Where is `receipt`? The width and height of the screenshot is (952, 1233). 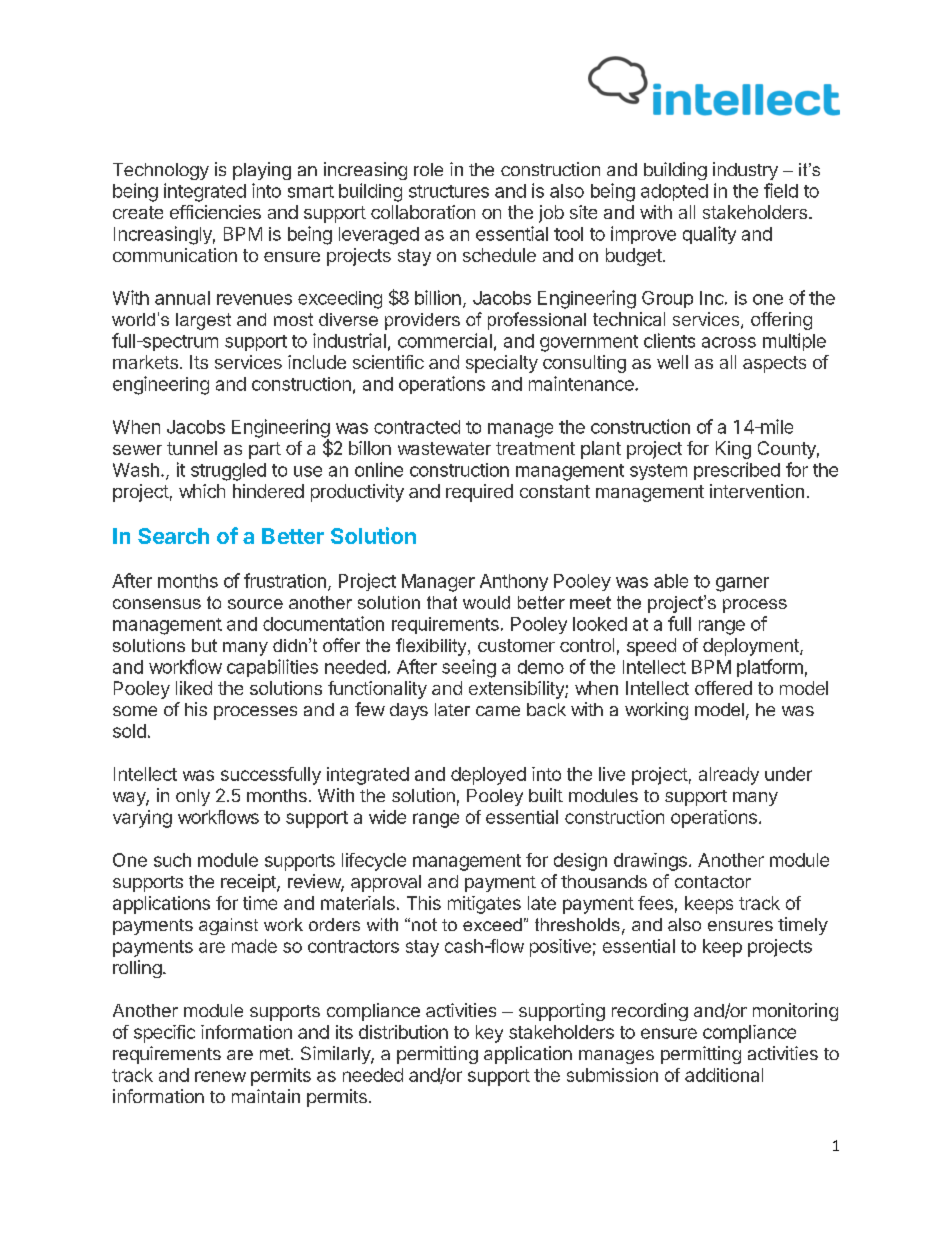
receipt is located at coordinates (249, 883).
